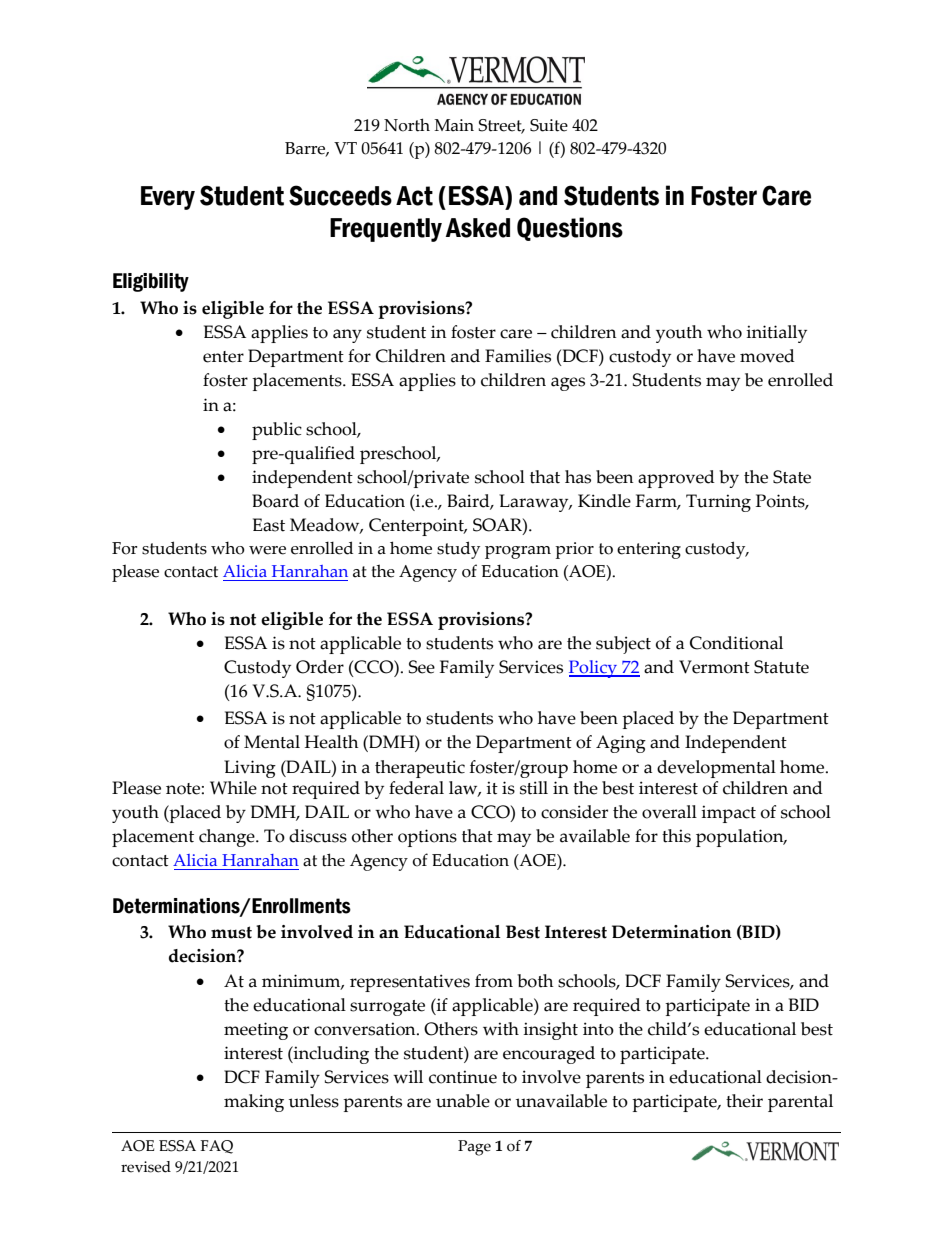 The image size is (952, 1233). I want to click on moved, so click(767, 356).
